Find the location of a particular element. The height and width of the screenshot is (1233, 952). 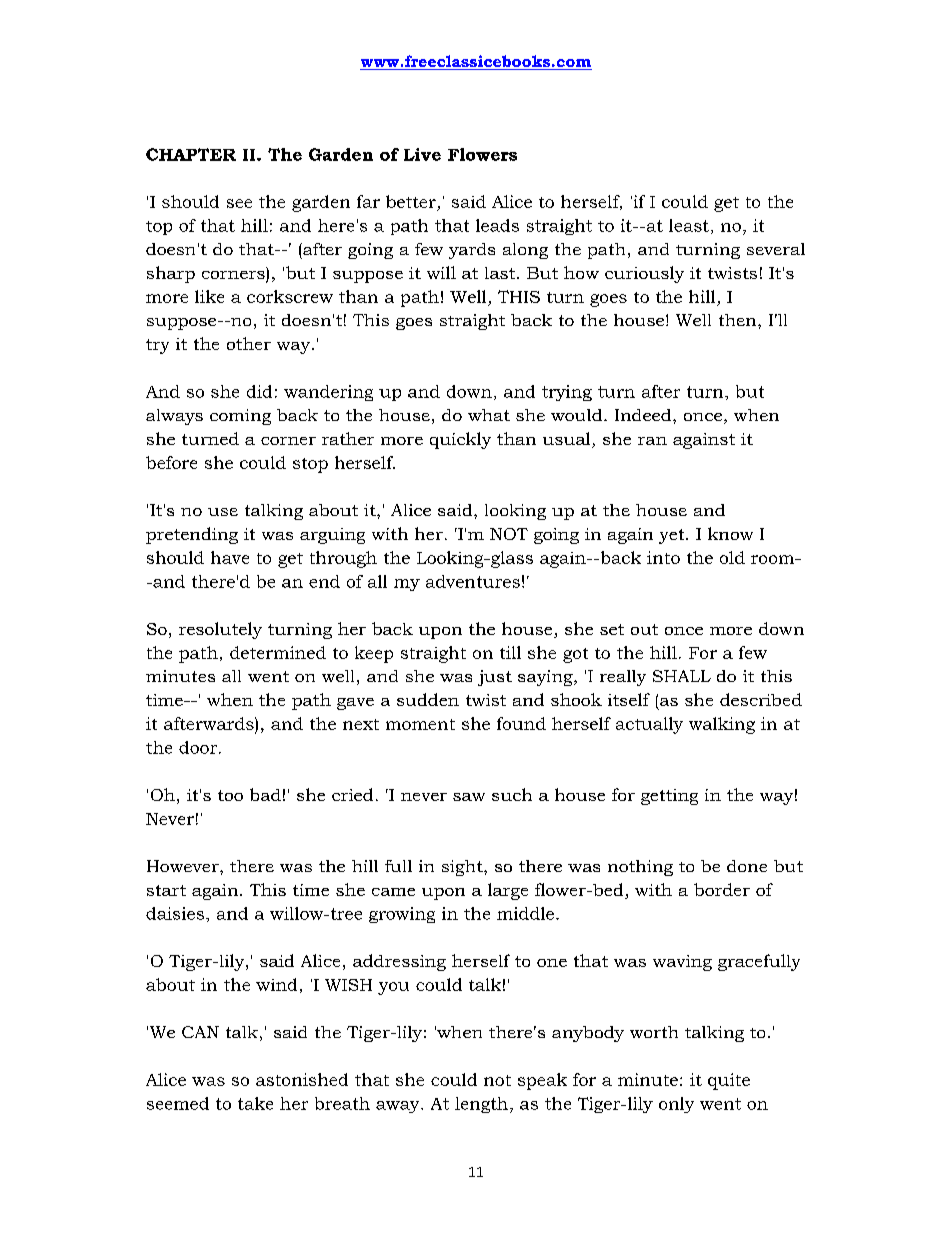

SHALL is located at coordinates (682, 676).
